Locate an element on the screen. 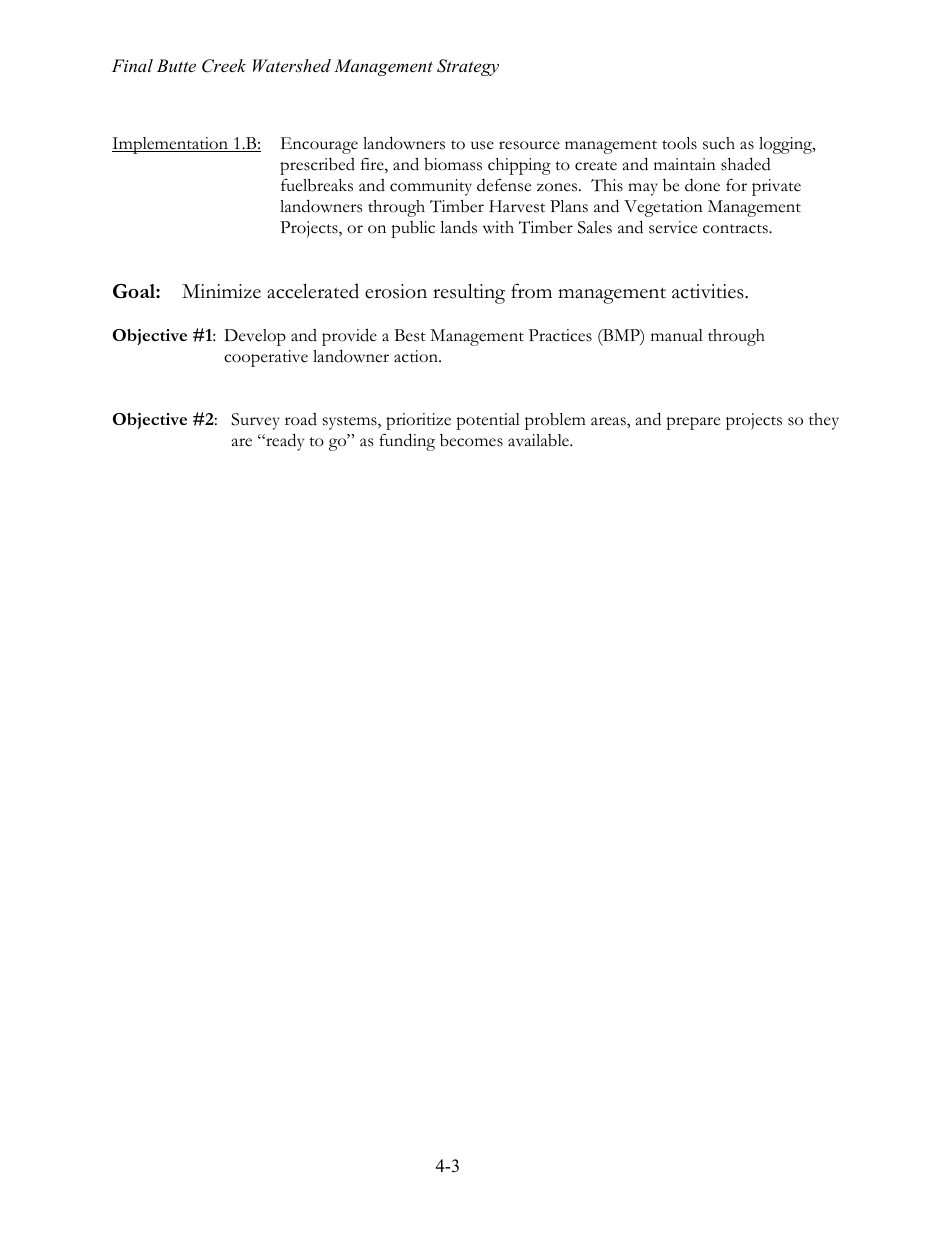 The height and width of the screenshot is (1233, 952). contracts is located at coordinates (736, 229).
